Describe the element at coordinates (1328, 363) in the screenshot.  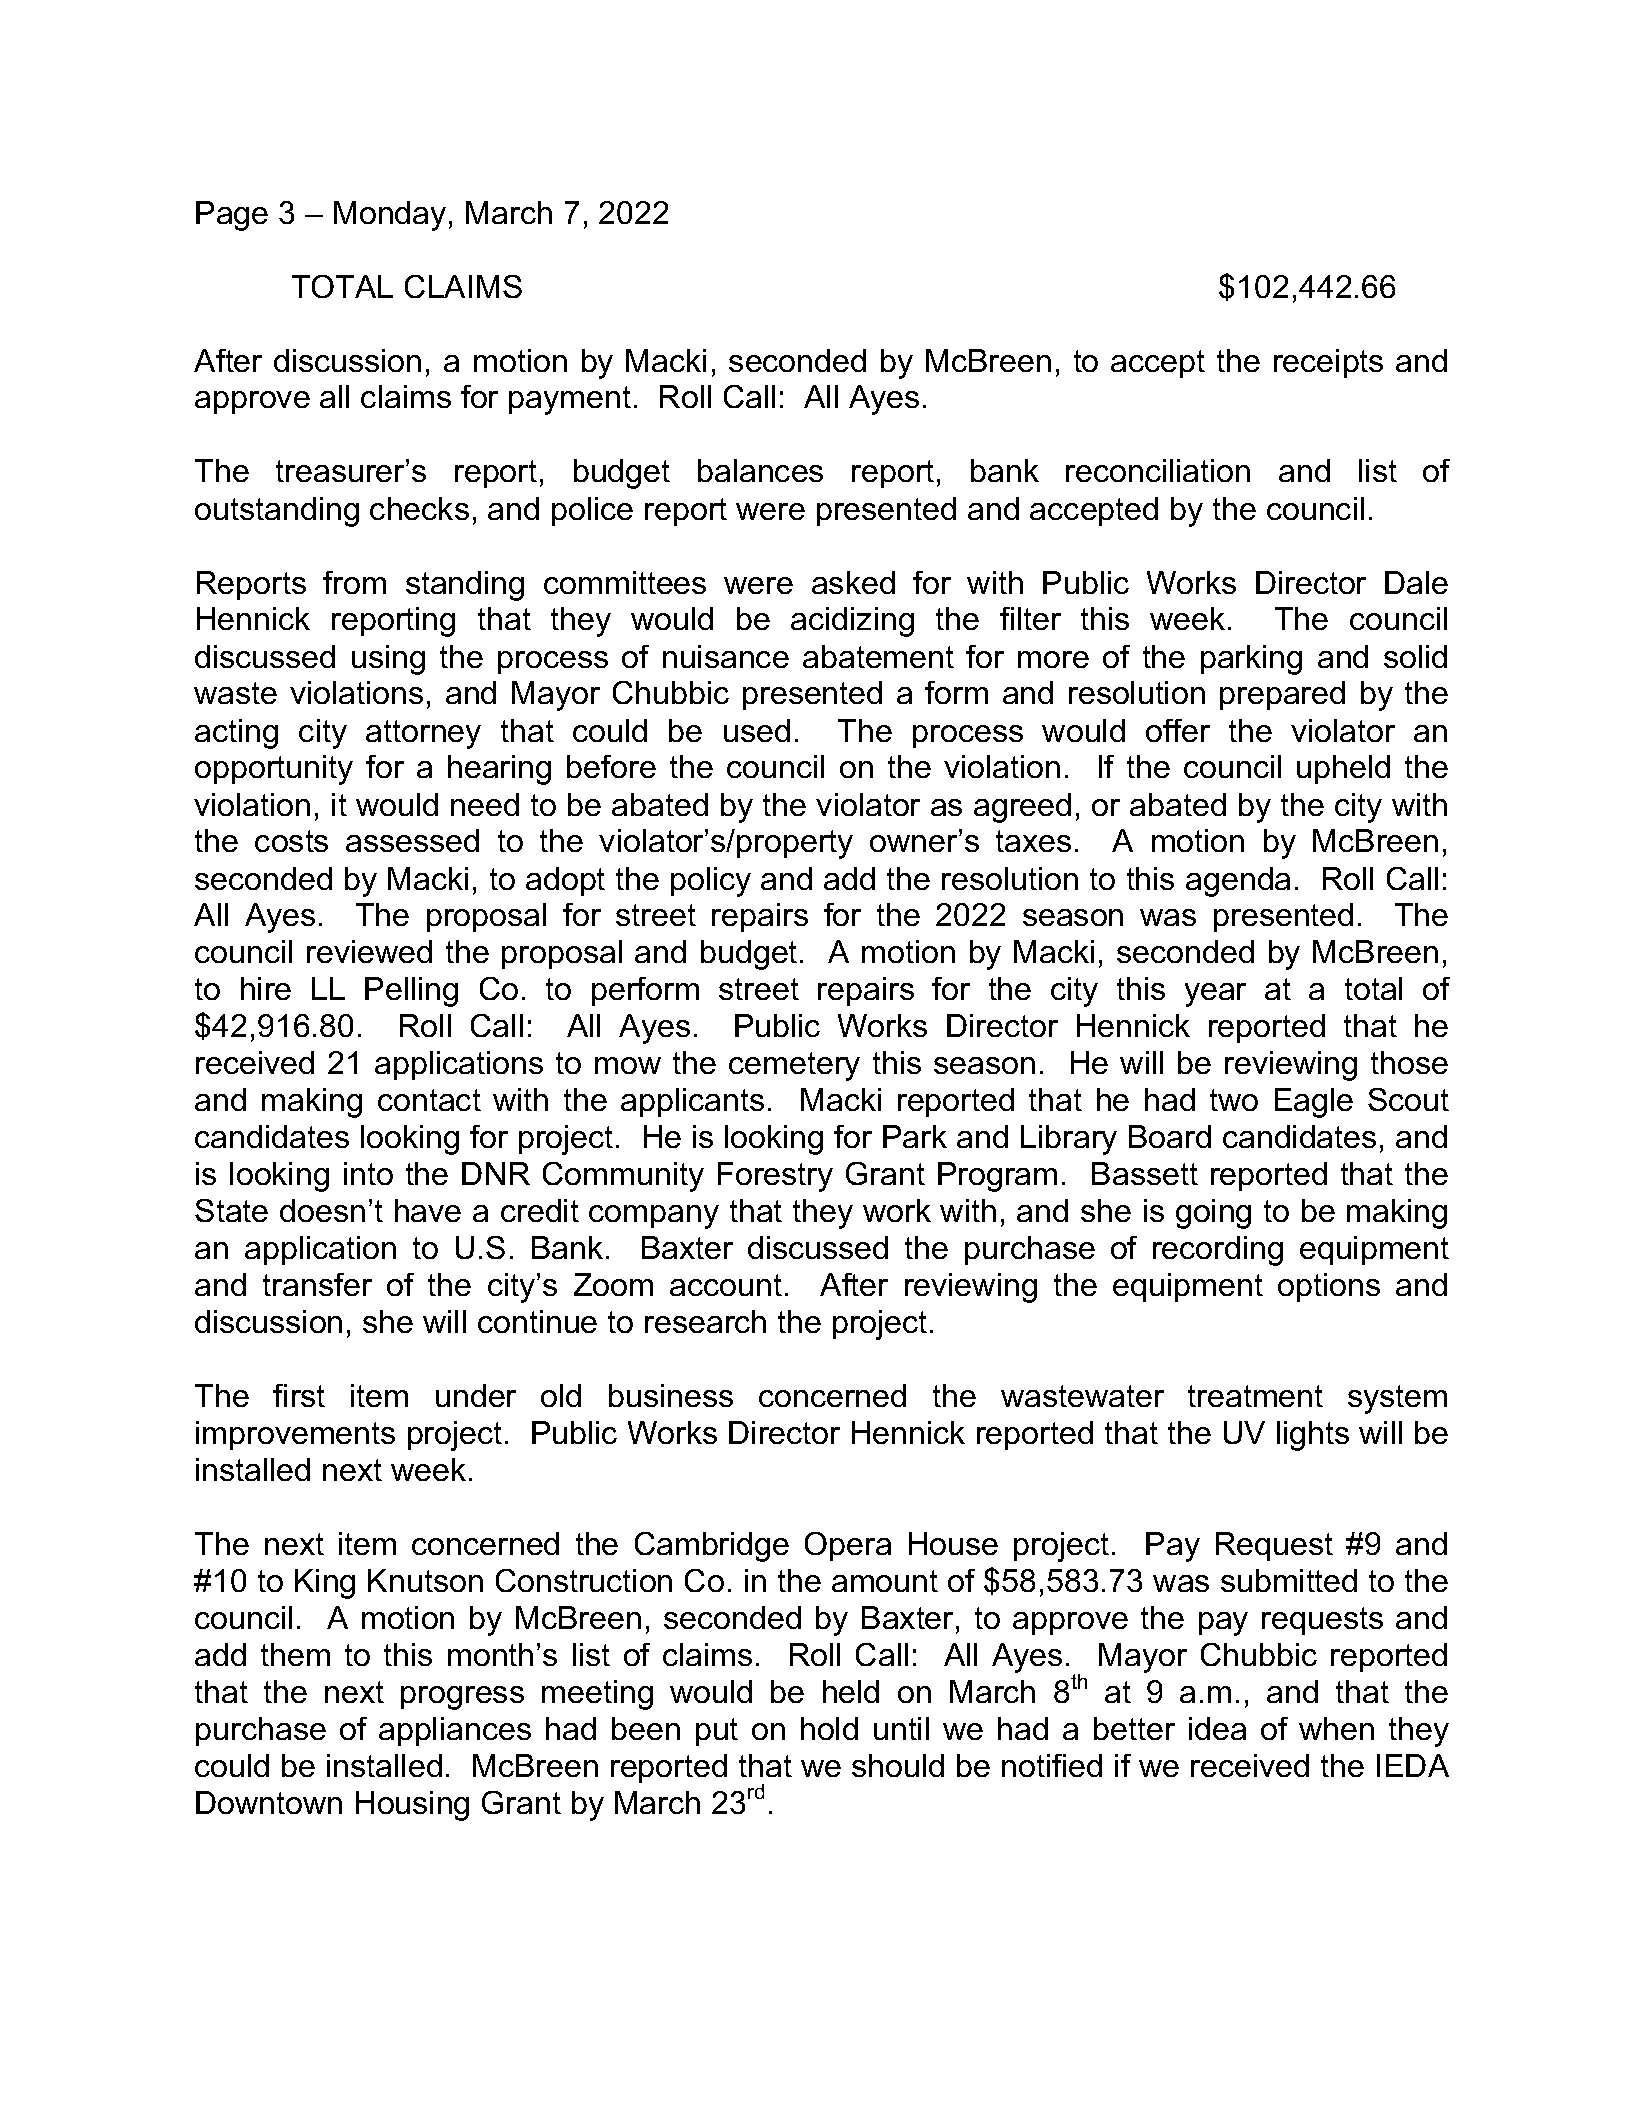
I see `receipts` at that location.
